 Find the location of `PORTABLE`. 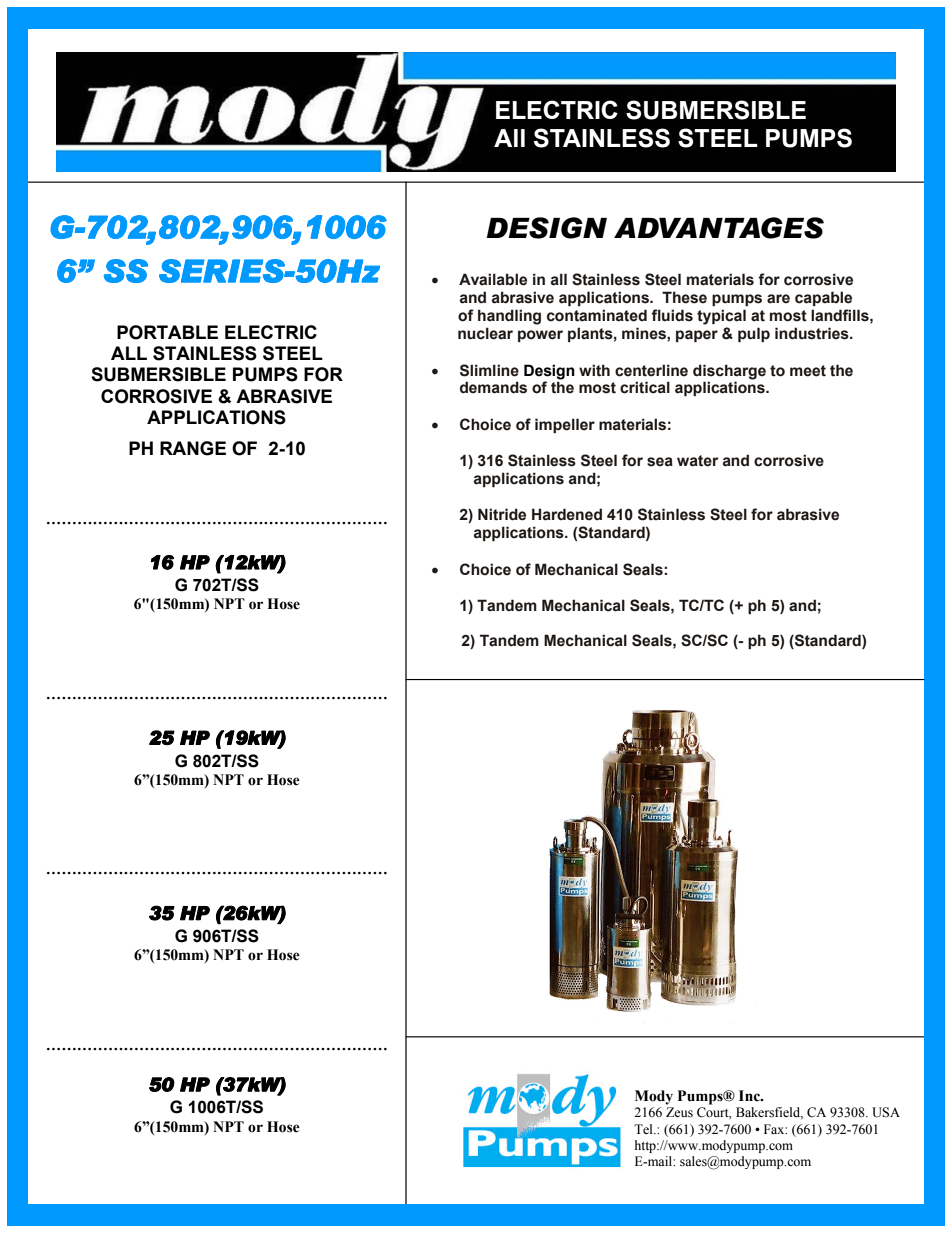

PORTABLE is located at coordinates (167, 332).
